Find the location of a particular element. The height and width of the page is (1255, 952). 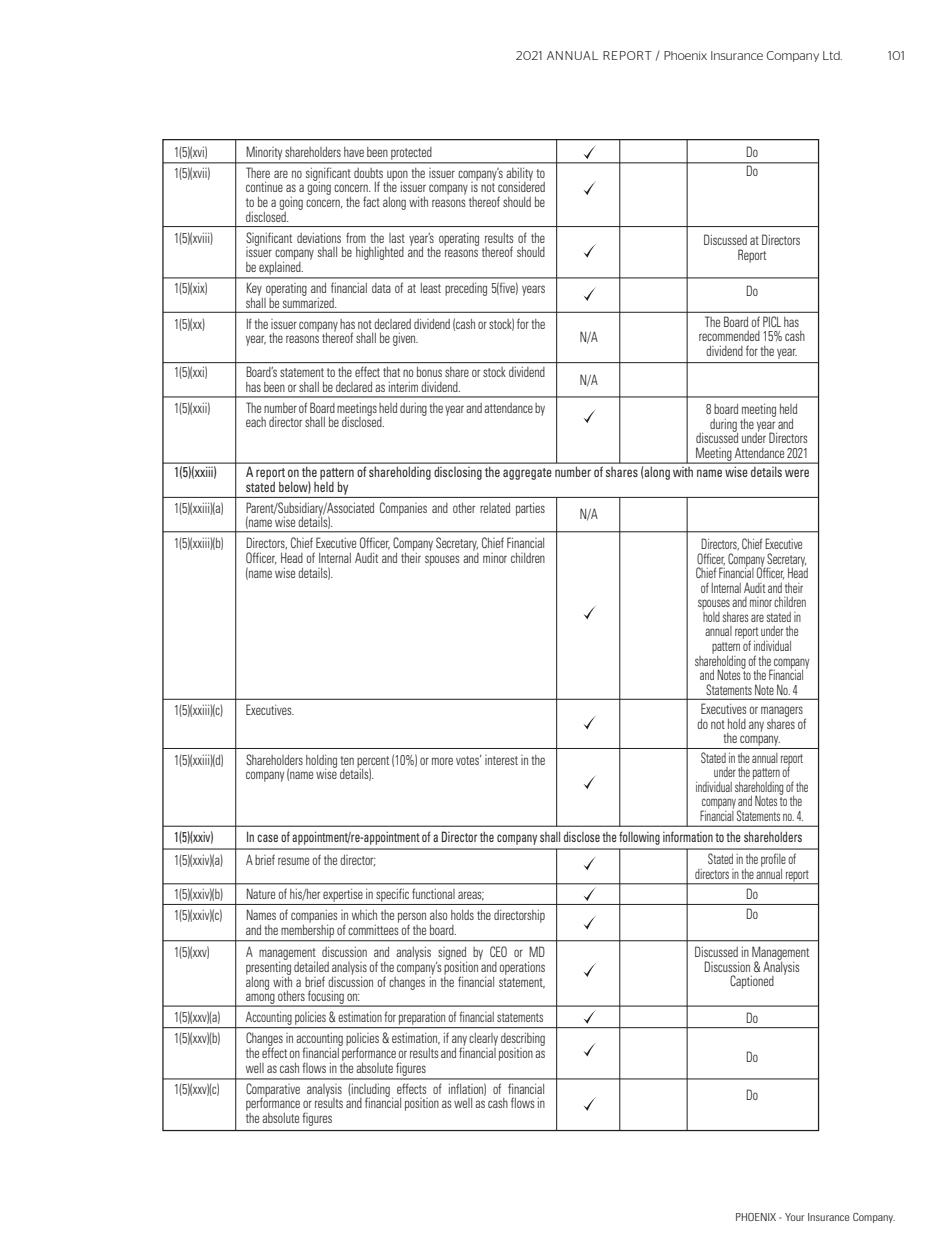

percent is located at coordinates (373, 763).
